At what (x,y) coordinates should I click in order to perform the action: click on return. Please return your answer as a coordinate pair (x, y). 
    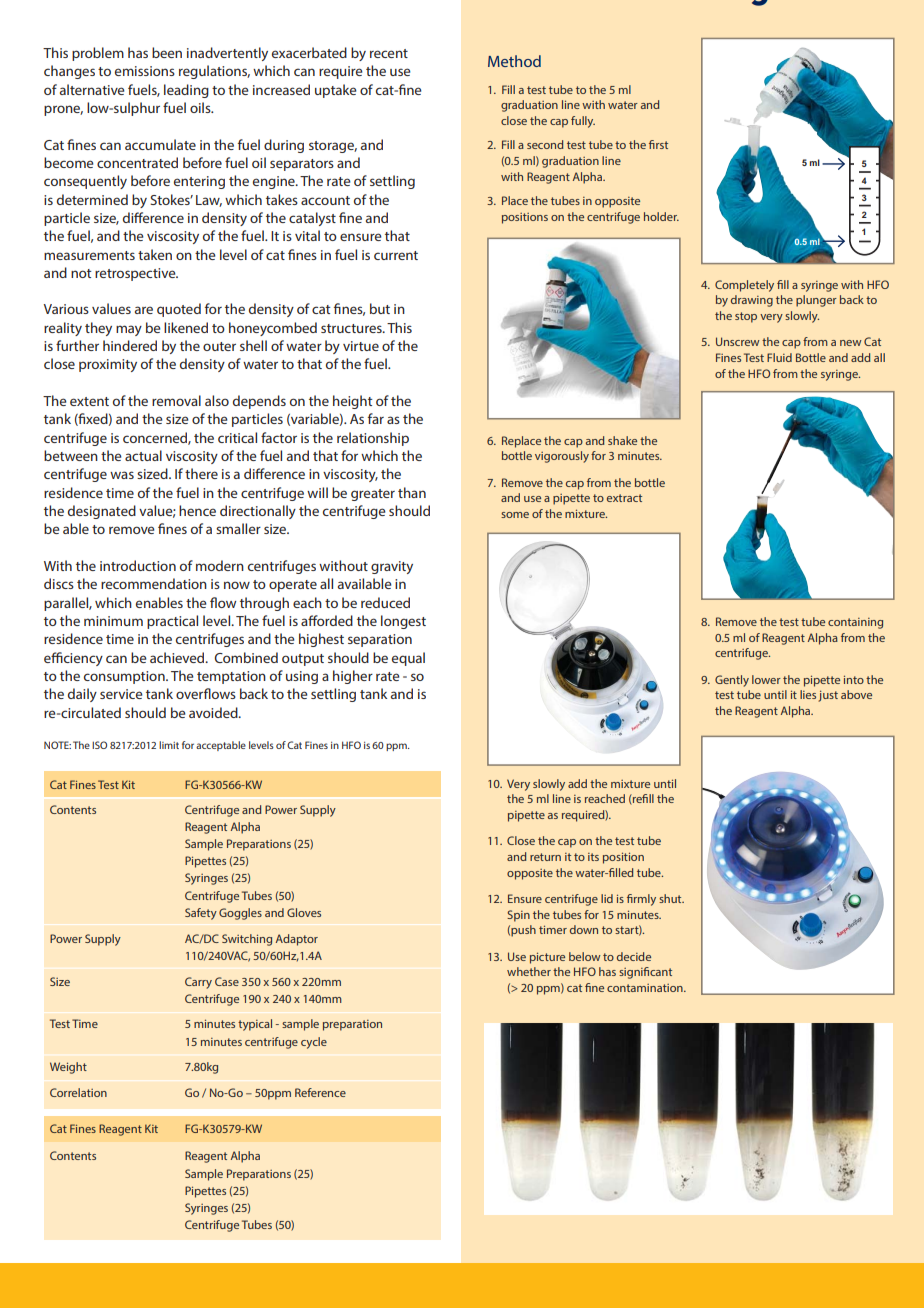
    Looking at the image, I should click on (545, 857).
